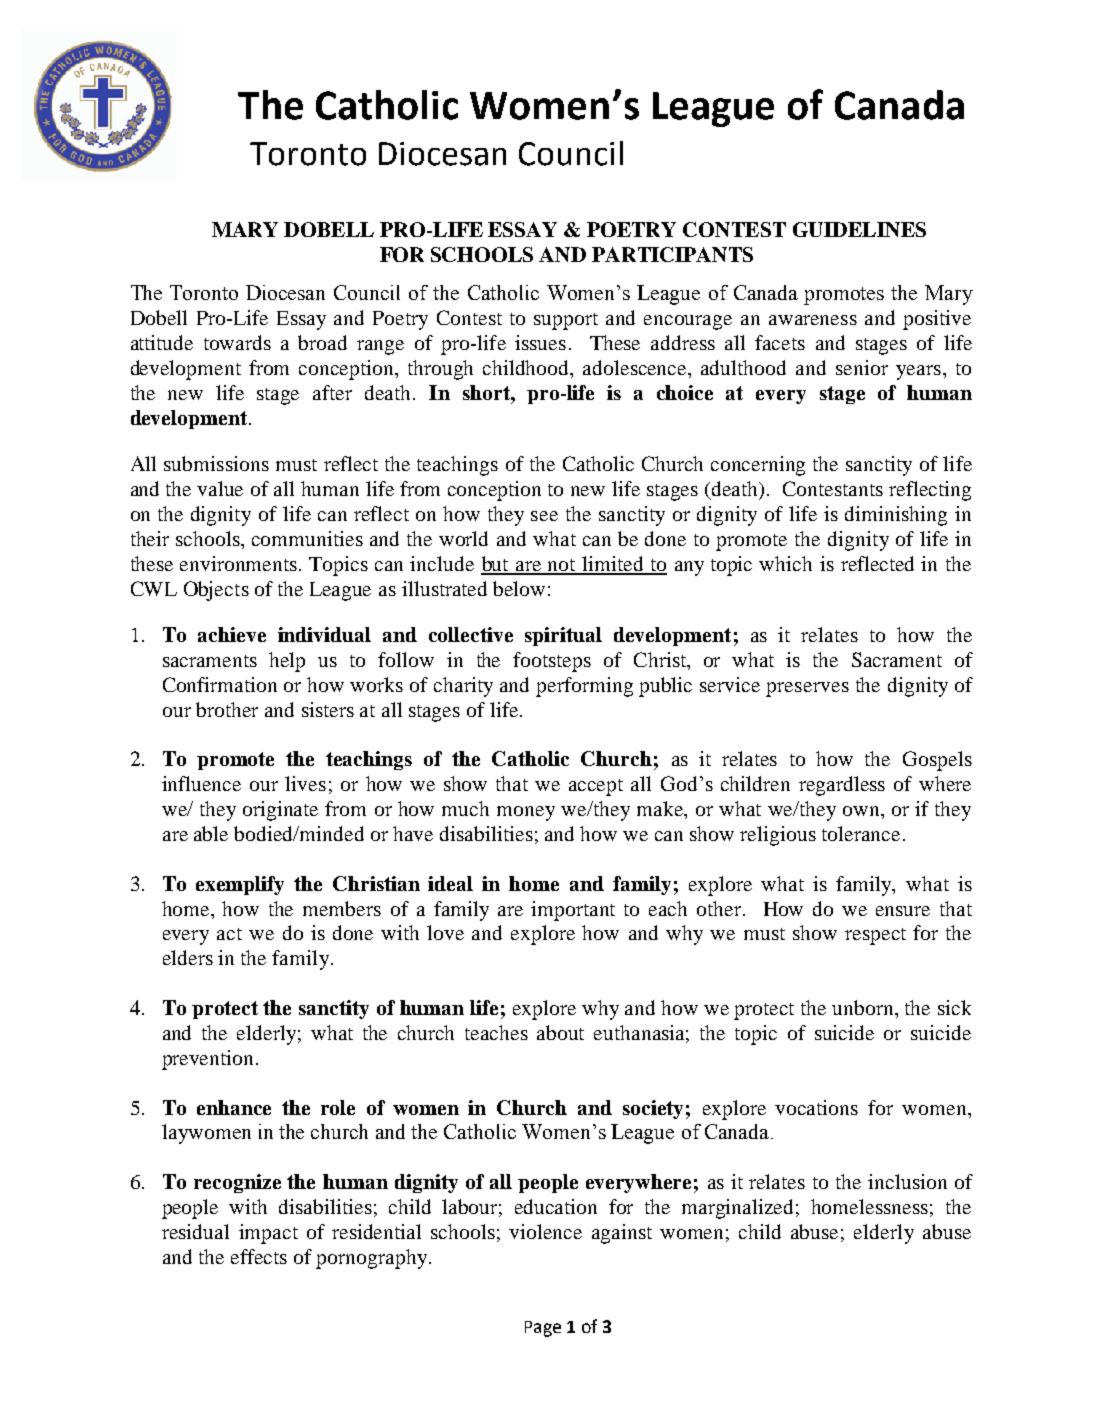 The height and width of the screenshot is (1427, 1102). Describe the element at coordinates (596, 787) in the screenshot. I see `accept` at that location.
